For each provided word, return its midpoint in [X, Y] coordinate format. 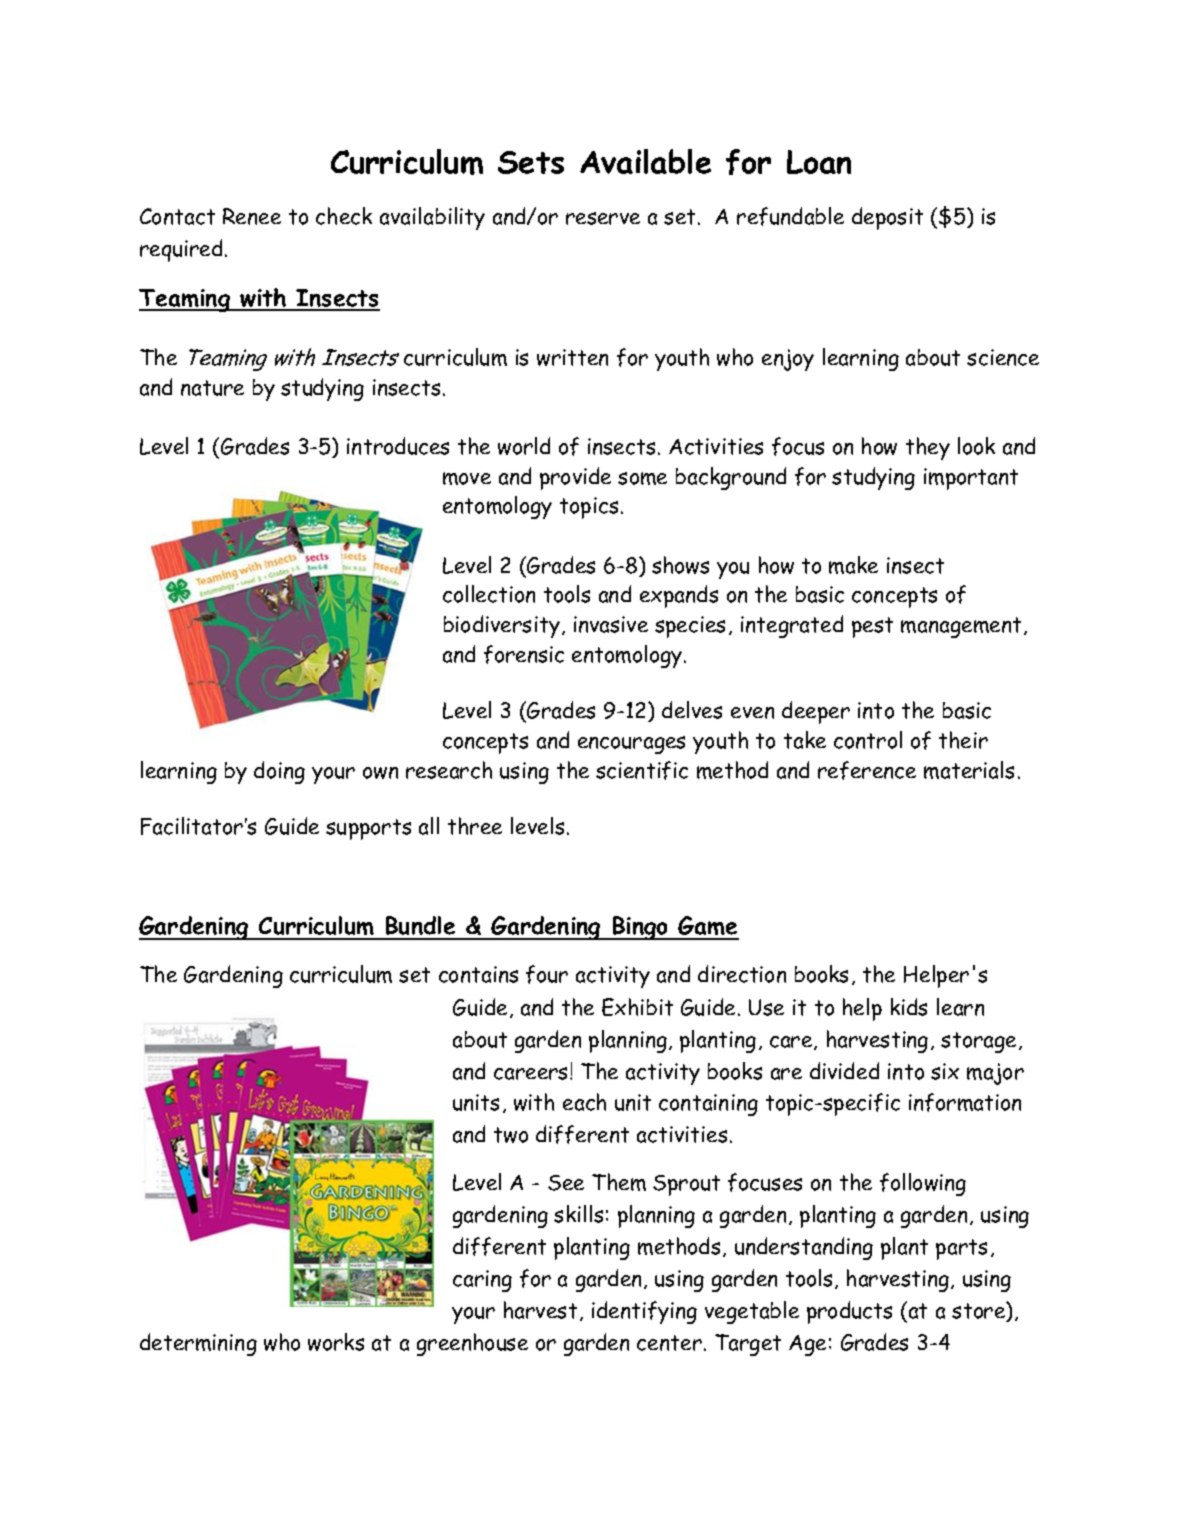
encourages [631, 745]
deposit [887, 218]
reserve [603, 218]
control [868, 740]
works [336, 1342]
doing [279, 772]
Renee [252, 216]
